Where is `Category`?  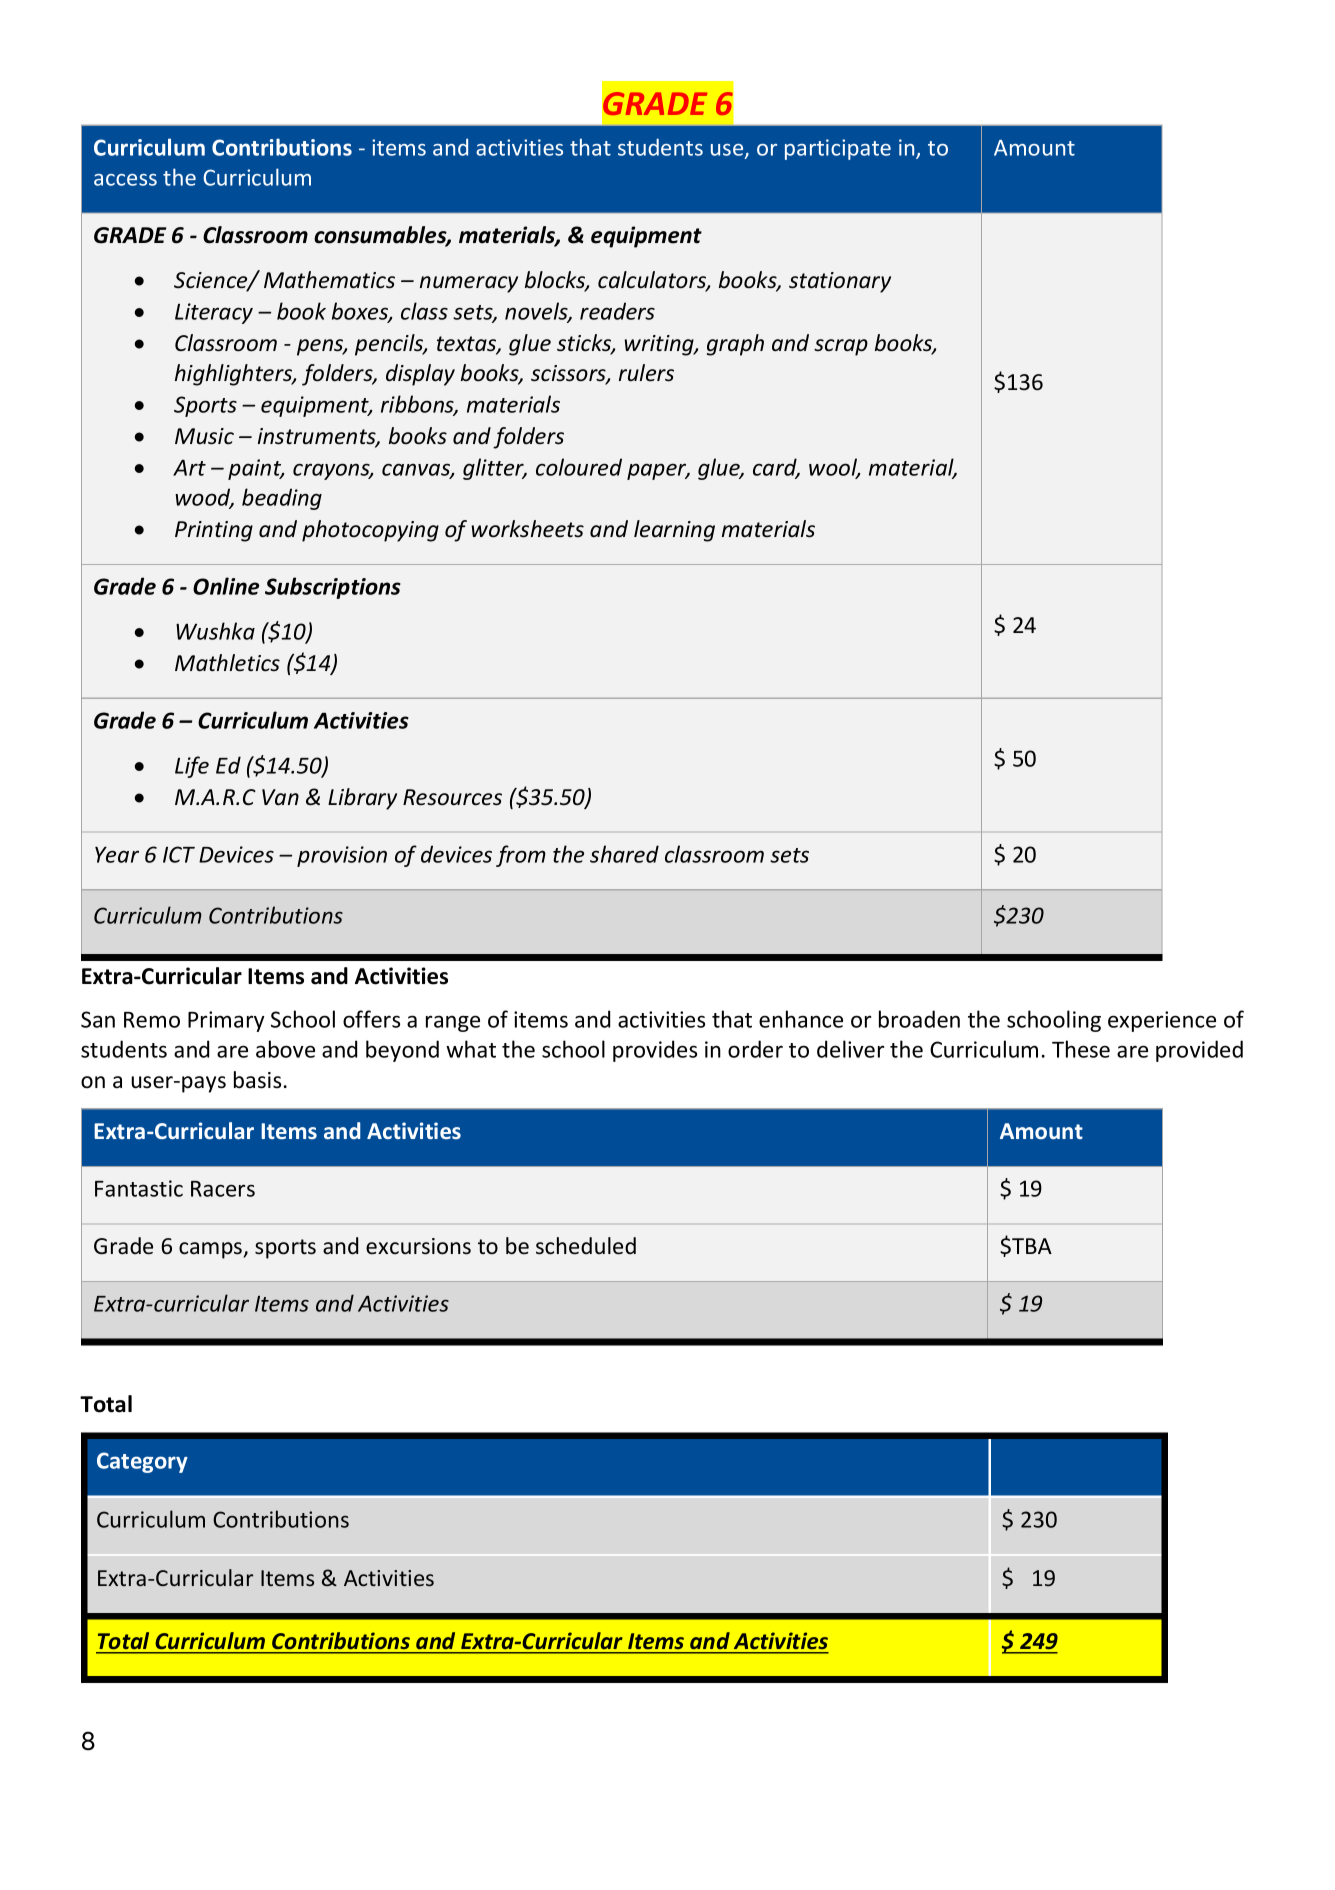
Category is located at coordinates (142, 1462).
